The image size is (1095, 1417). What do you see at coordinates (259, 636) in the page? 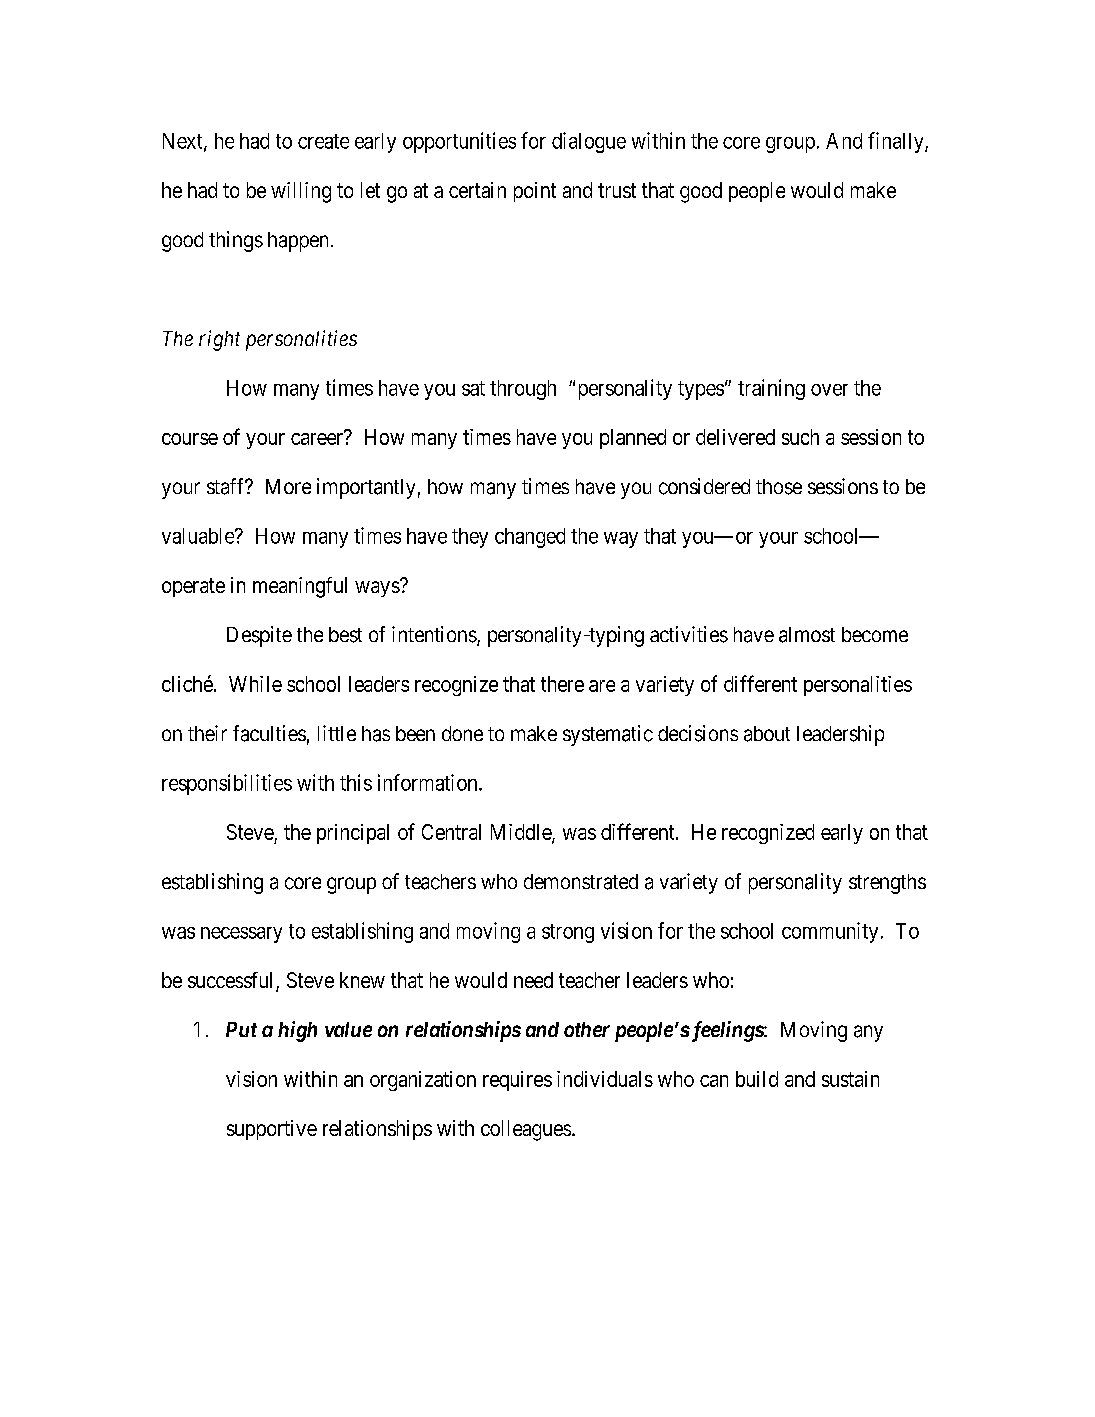
I see `Despite` at bounding box center [259, 636].
